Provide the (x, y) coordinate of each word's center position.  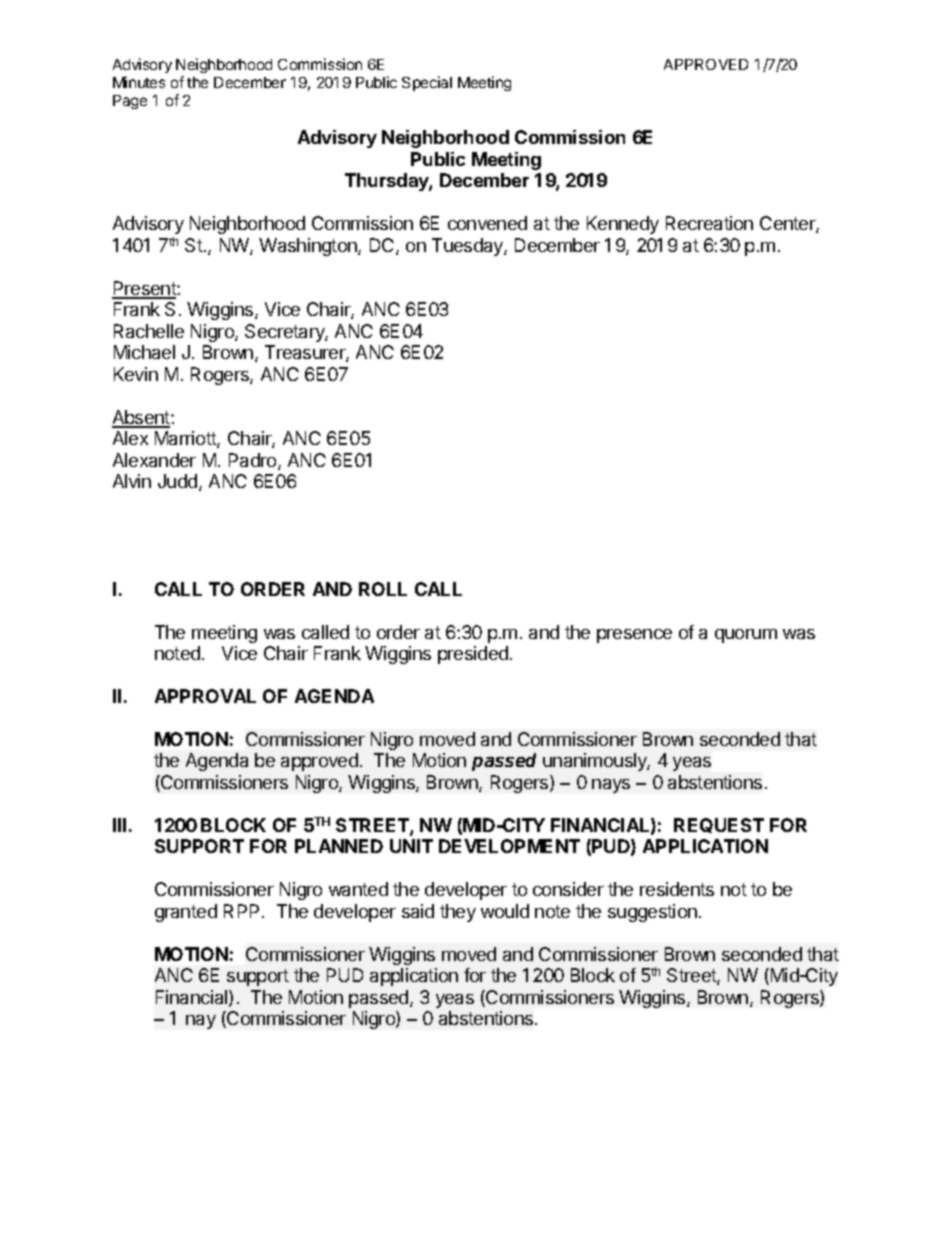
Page (130, 102)
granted (186, 913)
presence (634, 636)
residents (677, 889)
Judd (179, 482)
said (418, 911)
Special (427, 83)
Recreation (709, 223)
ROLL (383, 589)
